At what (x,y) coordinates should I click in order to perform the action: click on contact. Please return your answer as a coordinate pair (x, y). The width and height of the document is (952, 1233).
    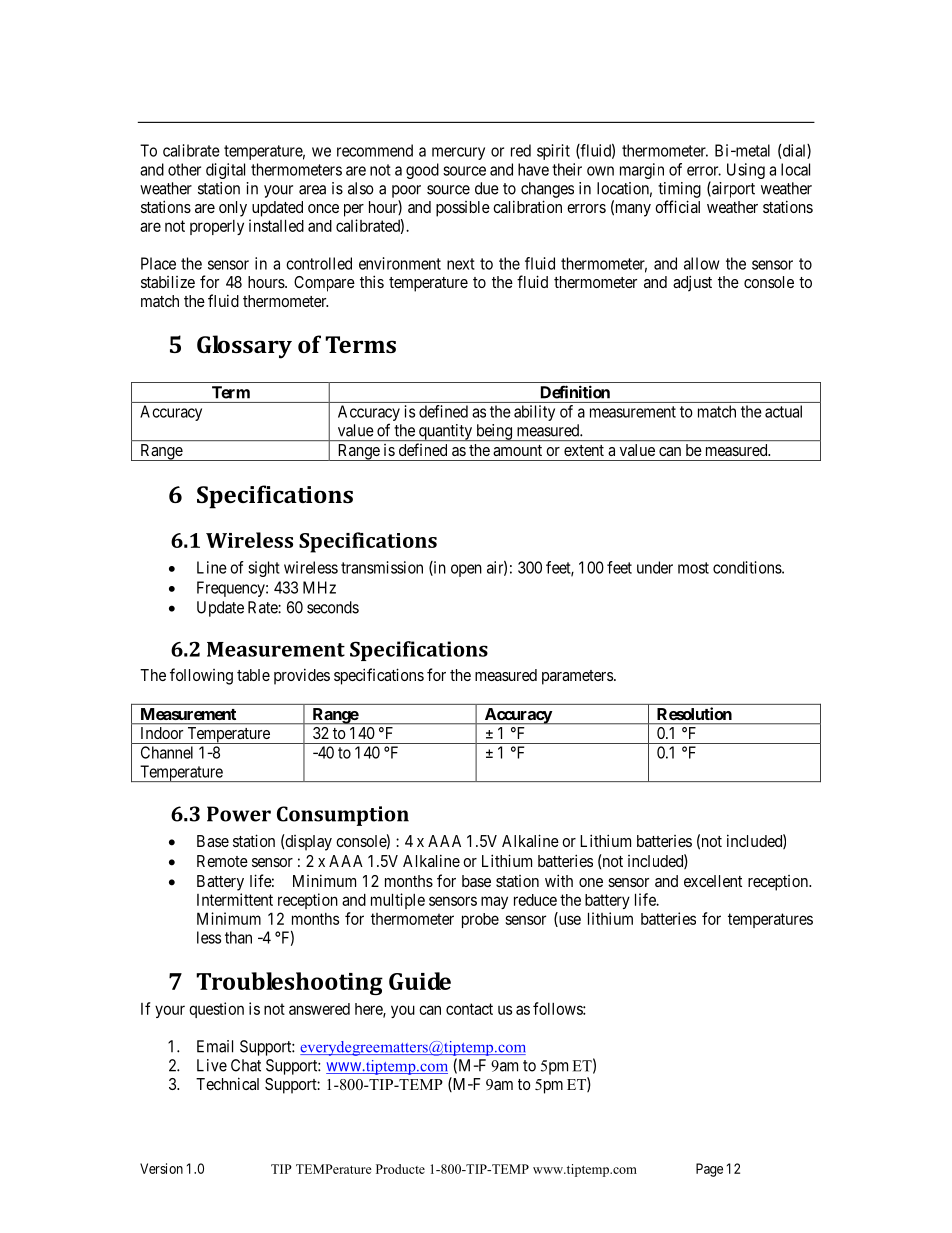
    Looking at the image, I should click on (469, 1009).
